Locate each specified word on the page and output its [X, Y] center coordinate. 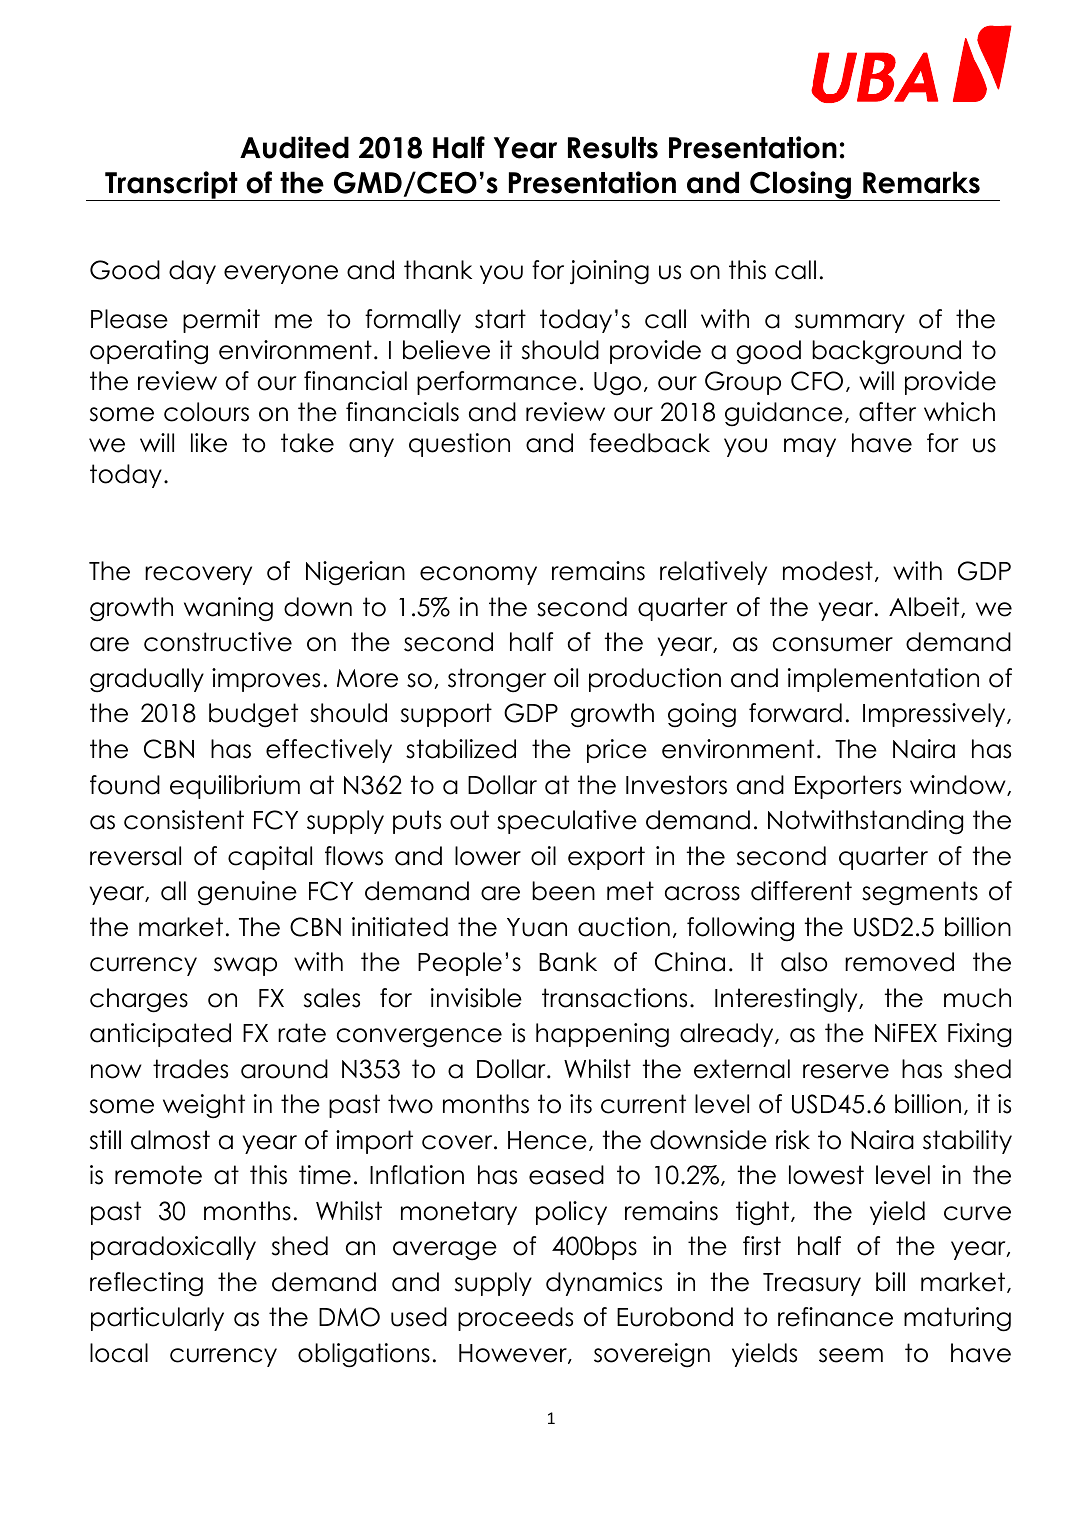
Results [613, 147]
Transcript [171, 186]
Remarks [921, 182]
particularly [157, 1319]
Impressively [935, 715]
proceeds [515, 1319]
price [617, 751]
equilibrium [235, 787]
